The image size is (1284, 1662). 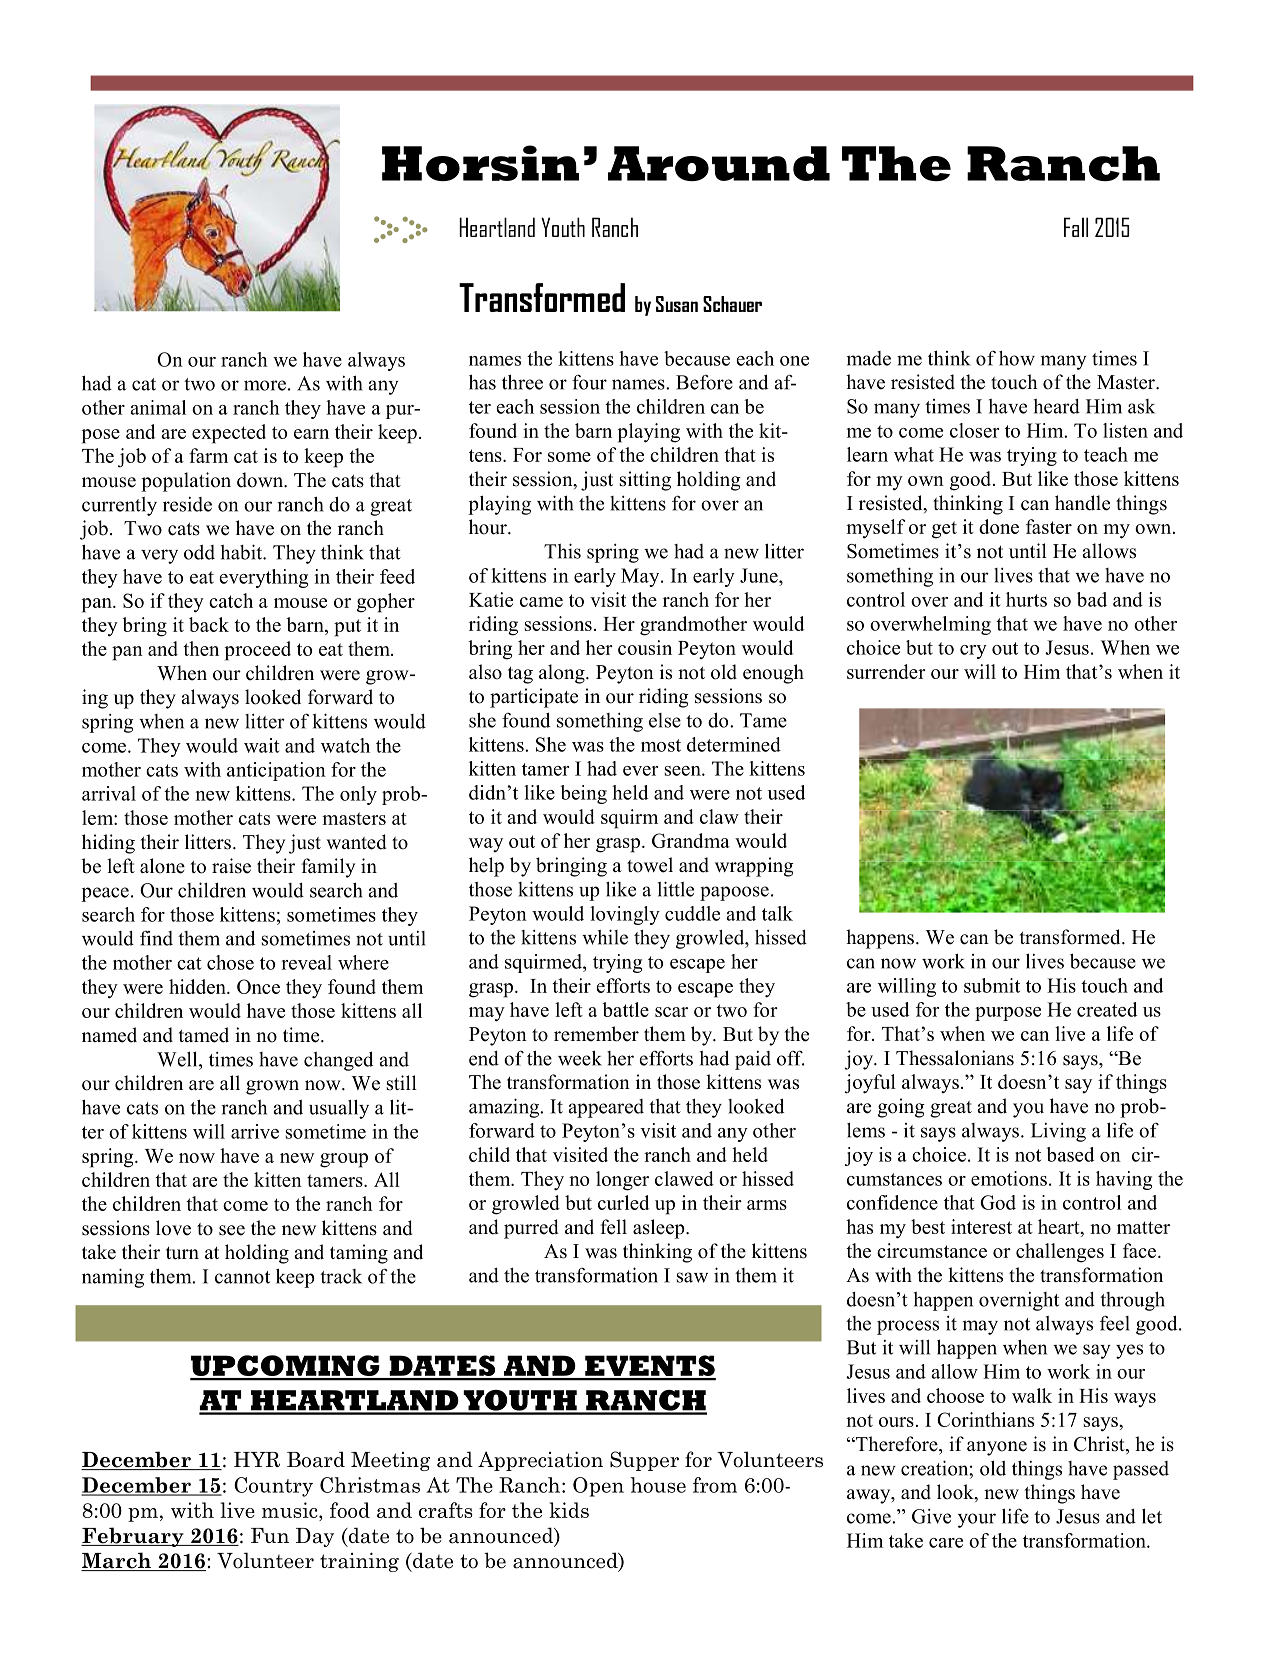 What do you see at coordinates (977, 1520) in the screenshot?
I see `your` at bounding box center [977, 1520].
